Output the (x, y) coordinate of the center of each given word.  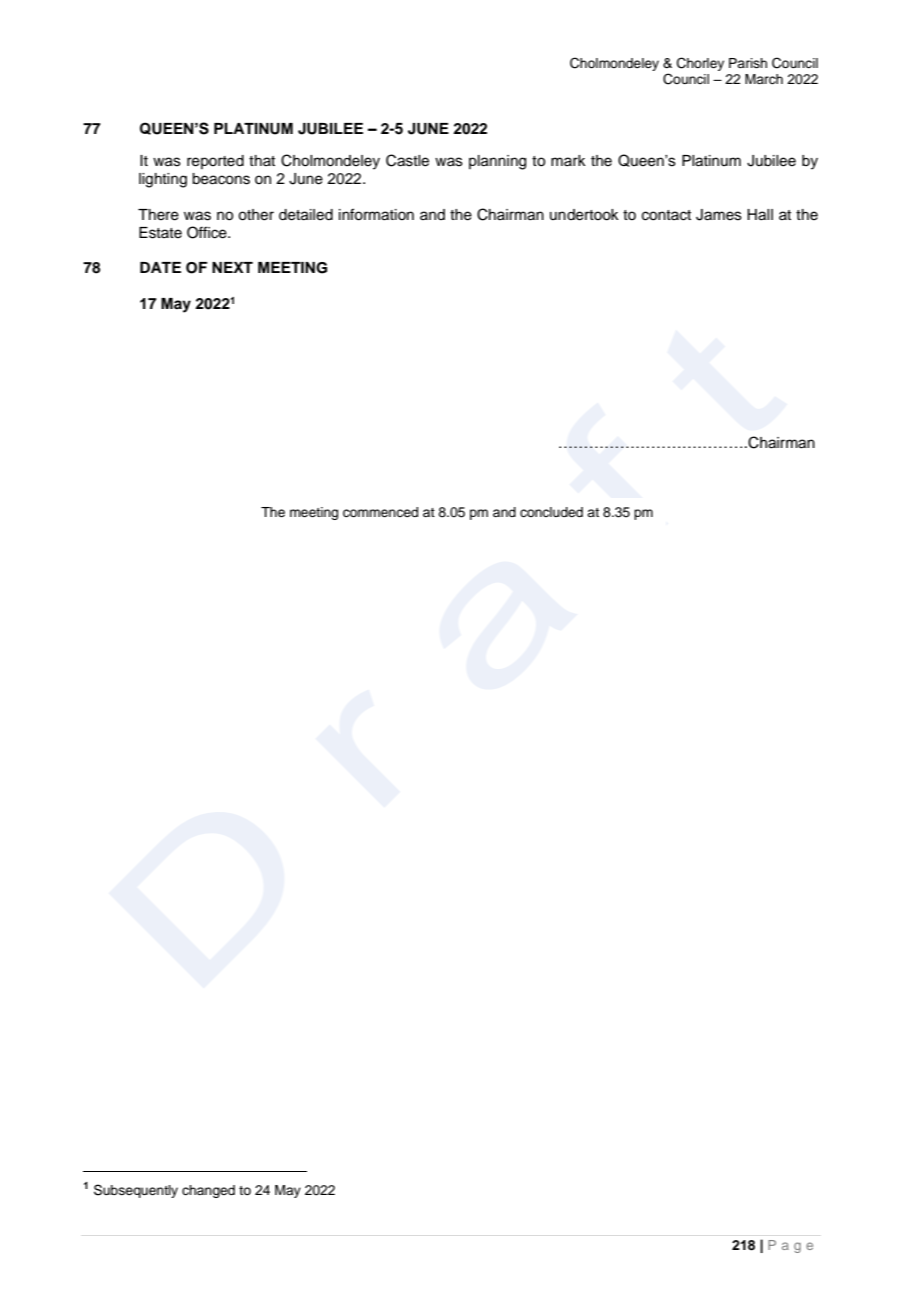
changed (208, 1191)
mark (568, 160)
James (719, 215)
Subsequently (136, 1191)
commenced (380, 512)
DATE (160, 267)
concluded (551, 512)
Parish (748, 63)
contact (666, 215)
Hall (760, 215)
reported (215, 162)
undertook (584, 215)
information (376, 214)
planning (497, 162)
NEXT (232, 267)
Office (208, 232)
